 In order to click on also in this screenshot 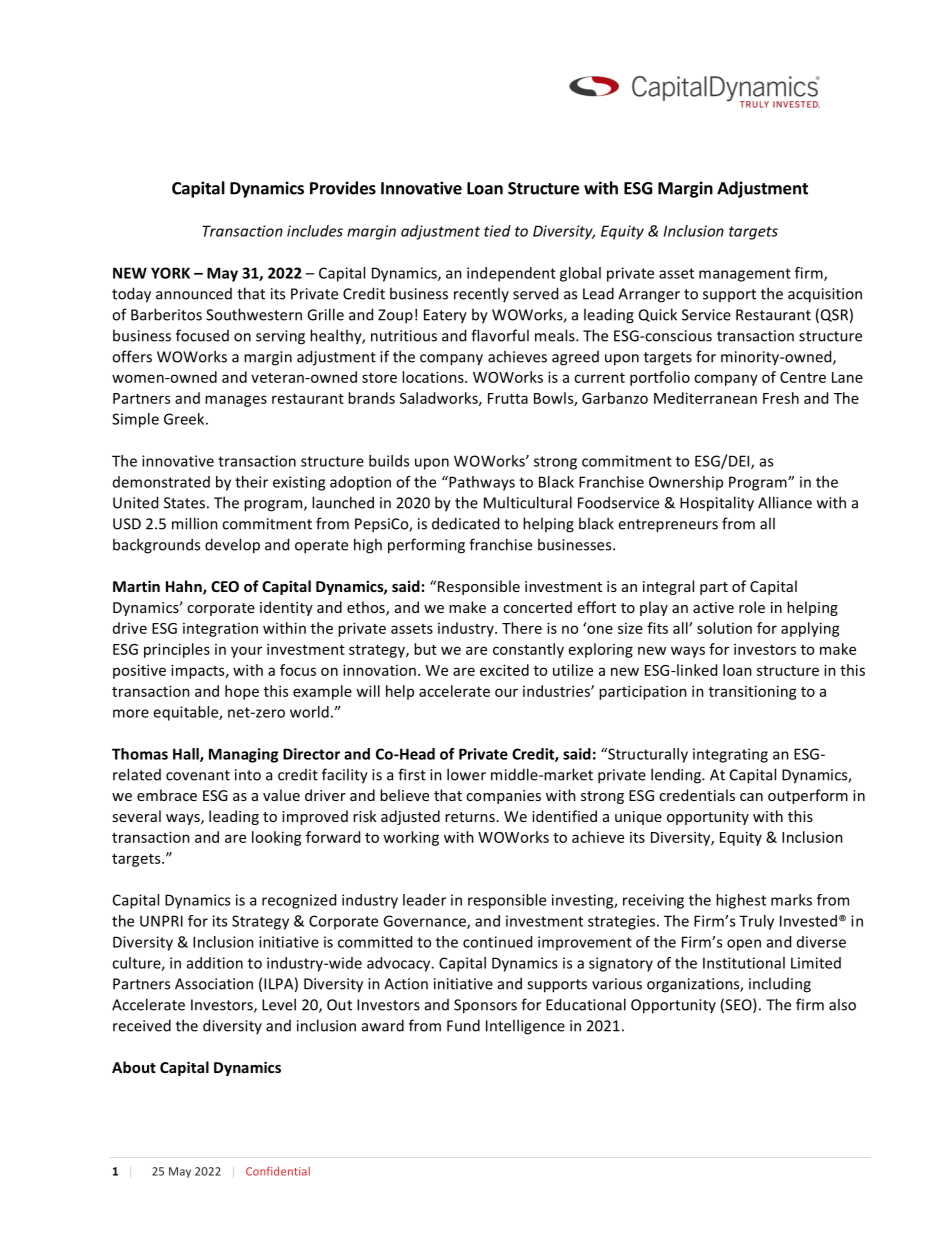, I will do `click(842, 1004)`.
